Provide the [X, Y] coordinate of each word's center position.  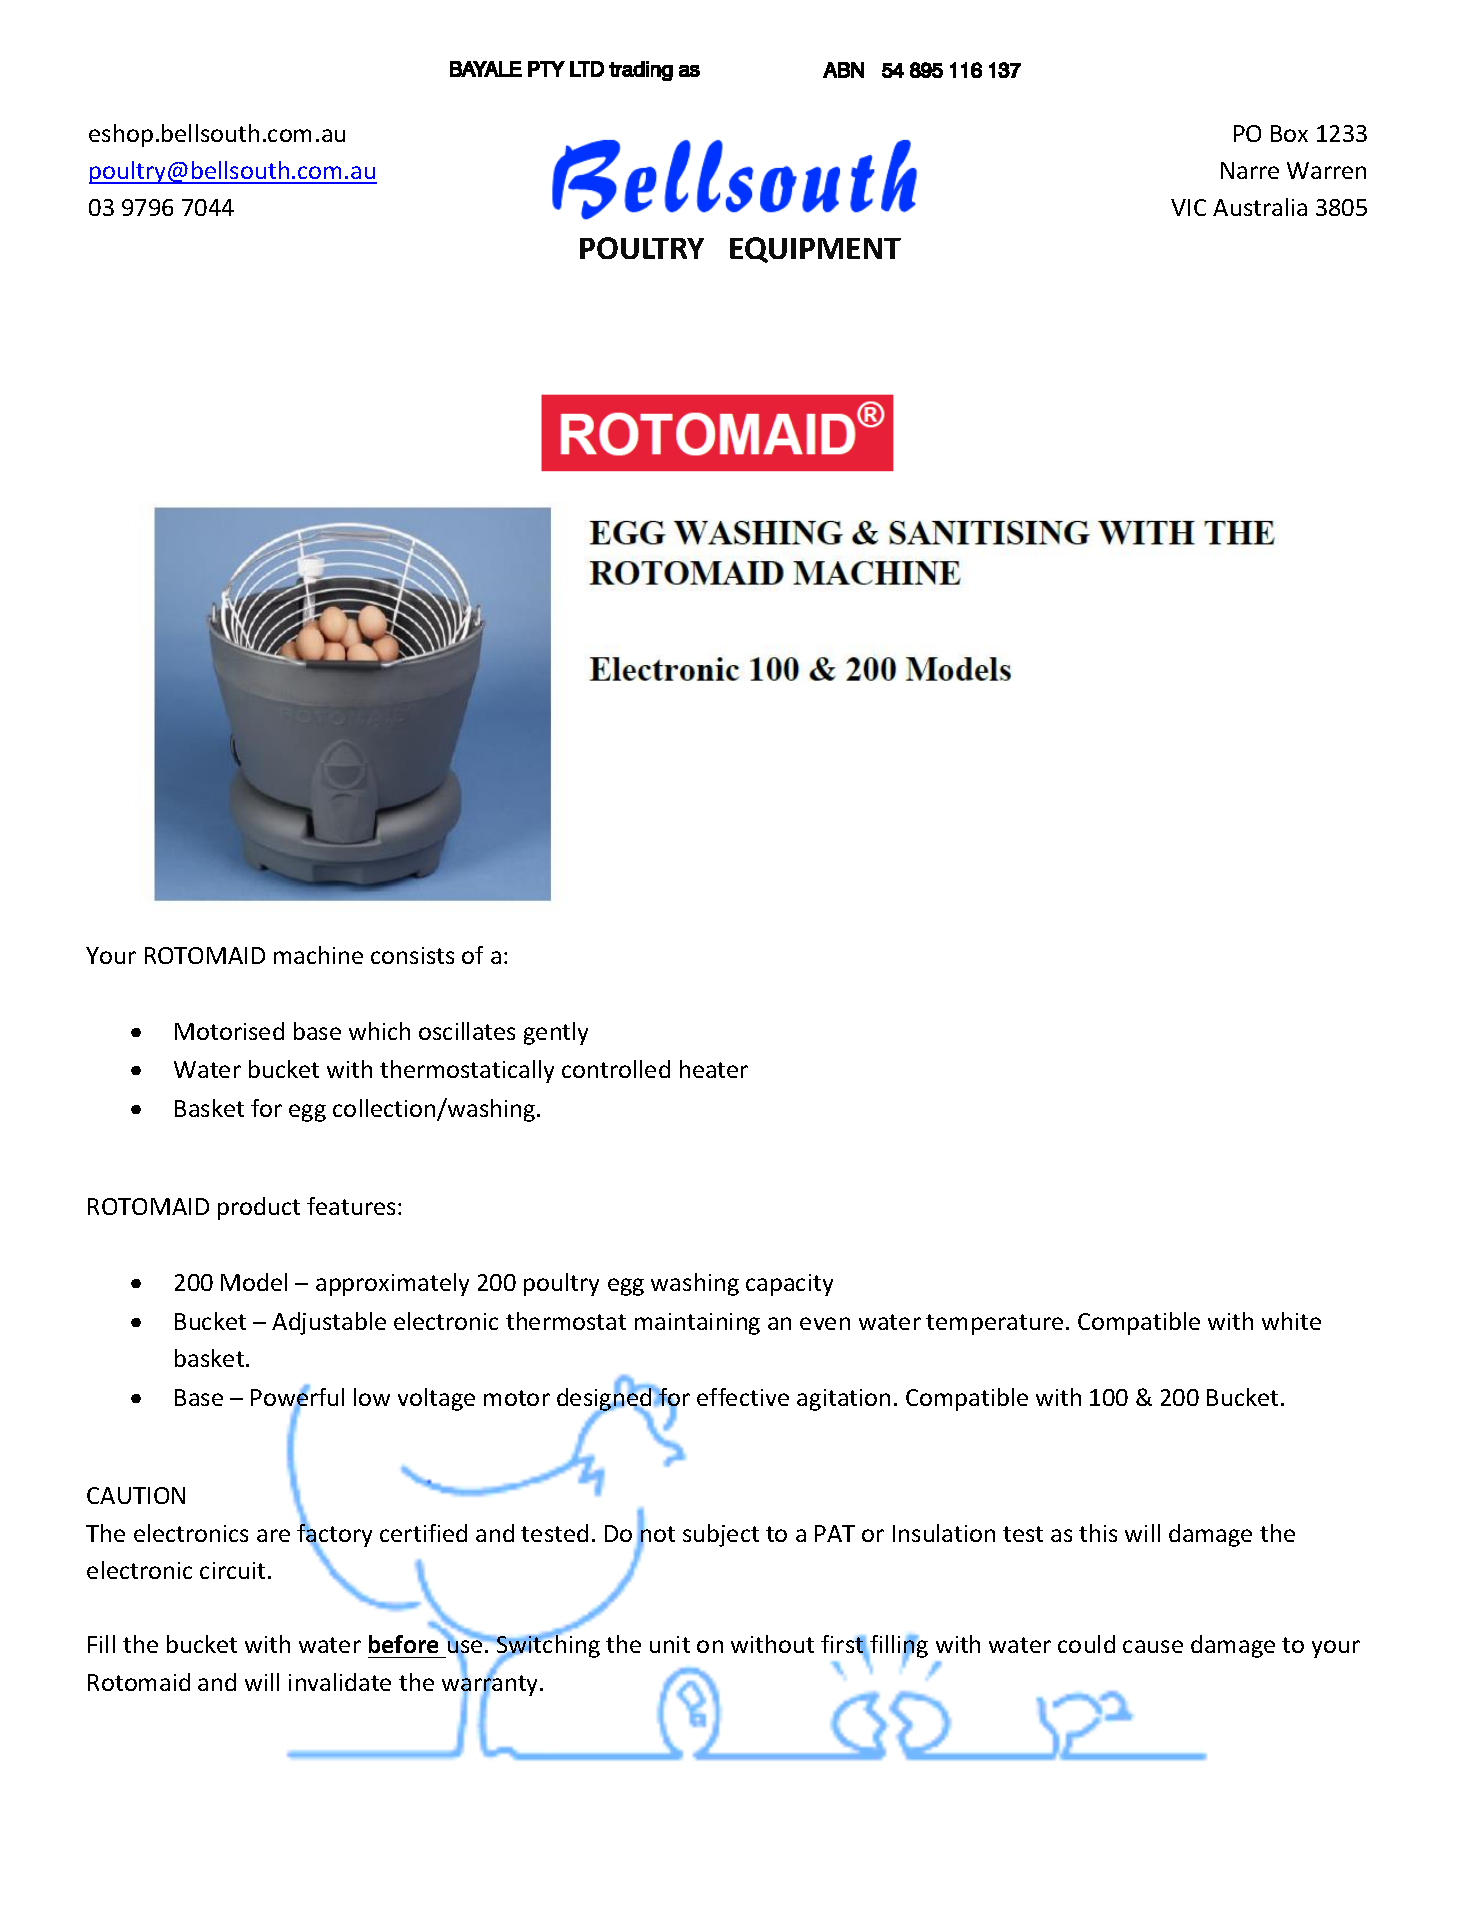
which [379, 1031]
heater [714, 1069]
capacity [789, 1285]
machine [318, 955]
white [1291, 1321]
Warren [1326, 170]
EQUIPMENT [815, 250]
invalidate [340, 1682]
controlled [616, 1069]
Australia [1260, 207]
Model [254, 1282]
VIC [1188, 207]
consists [412, 955]
